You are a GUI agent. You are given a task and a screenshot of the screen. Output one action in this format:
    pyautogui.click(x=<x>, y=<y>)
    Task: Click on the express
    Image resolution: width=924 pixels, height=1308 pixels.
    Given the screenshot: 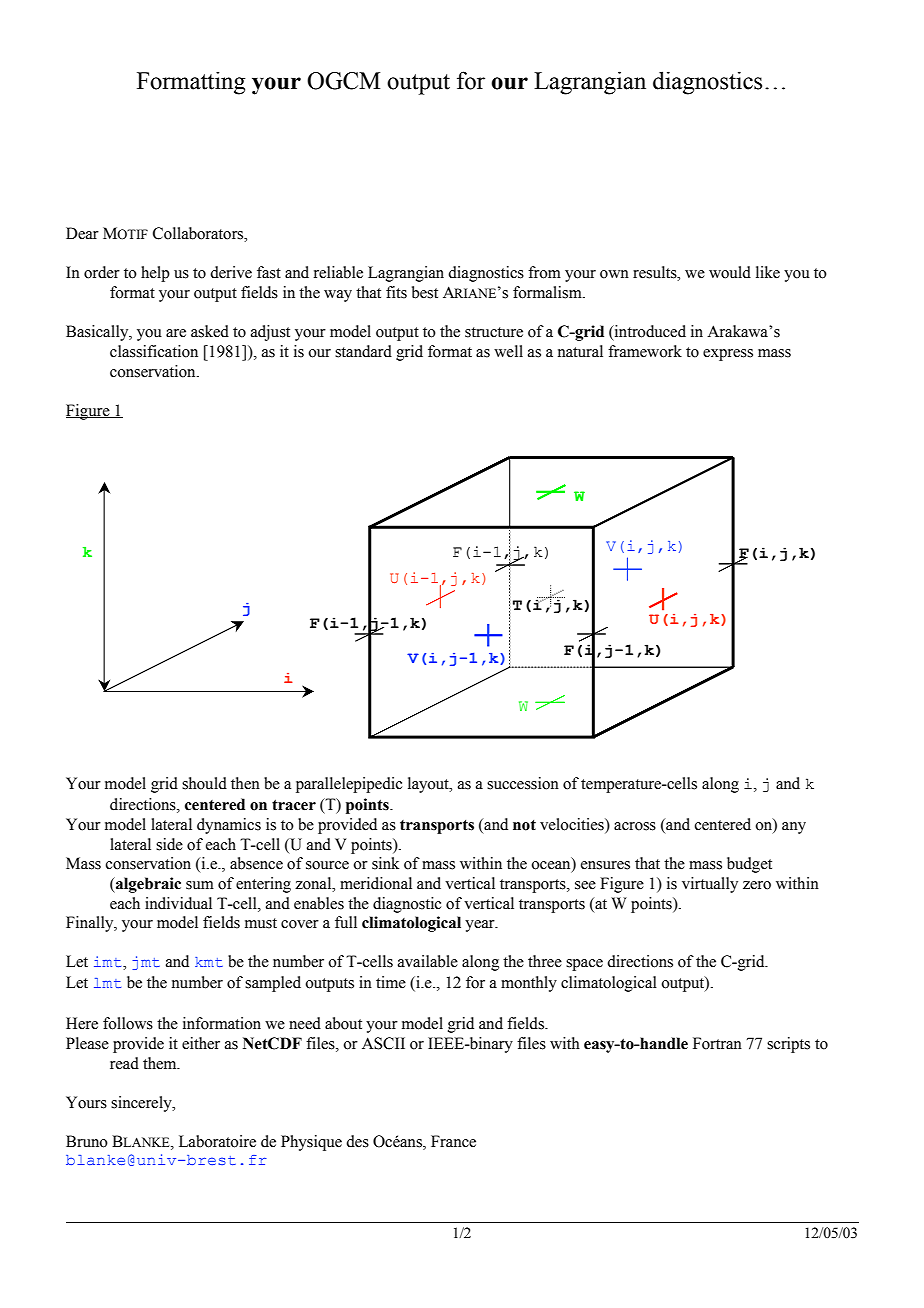 What is the action you would take?
    pyautogui.click(x=728, y=355)
